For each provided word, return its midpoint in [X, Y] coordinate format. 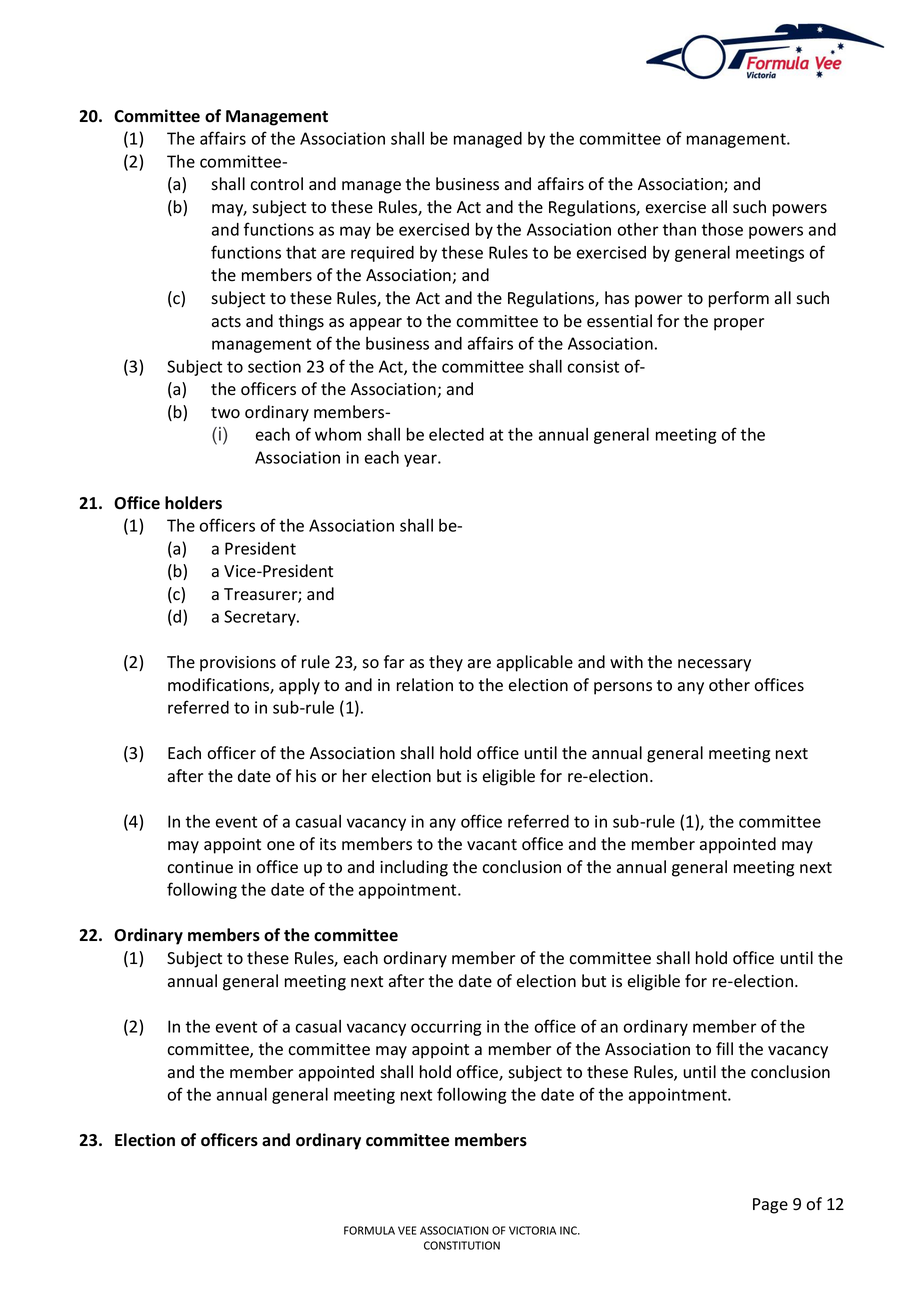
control [276, 184]
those [722, 229]
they [446, 663]
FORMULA [369, 1230]
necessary [714, 665]
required [382, 254]
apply [299, 686]
